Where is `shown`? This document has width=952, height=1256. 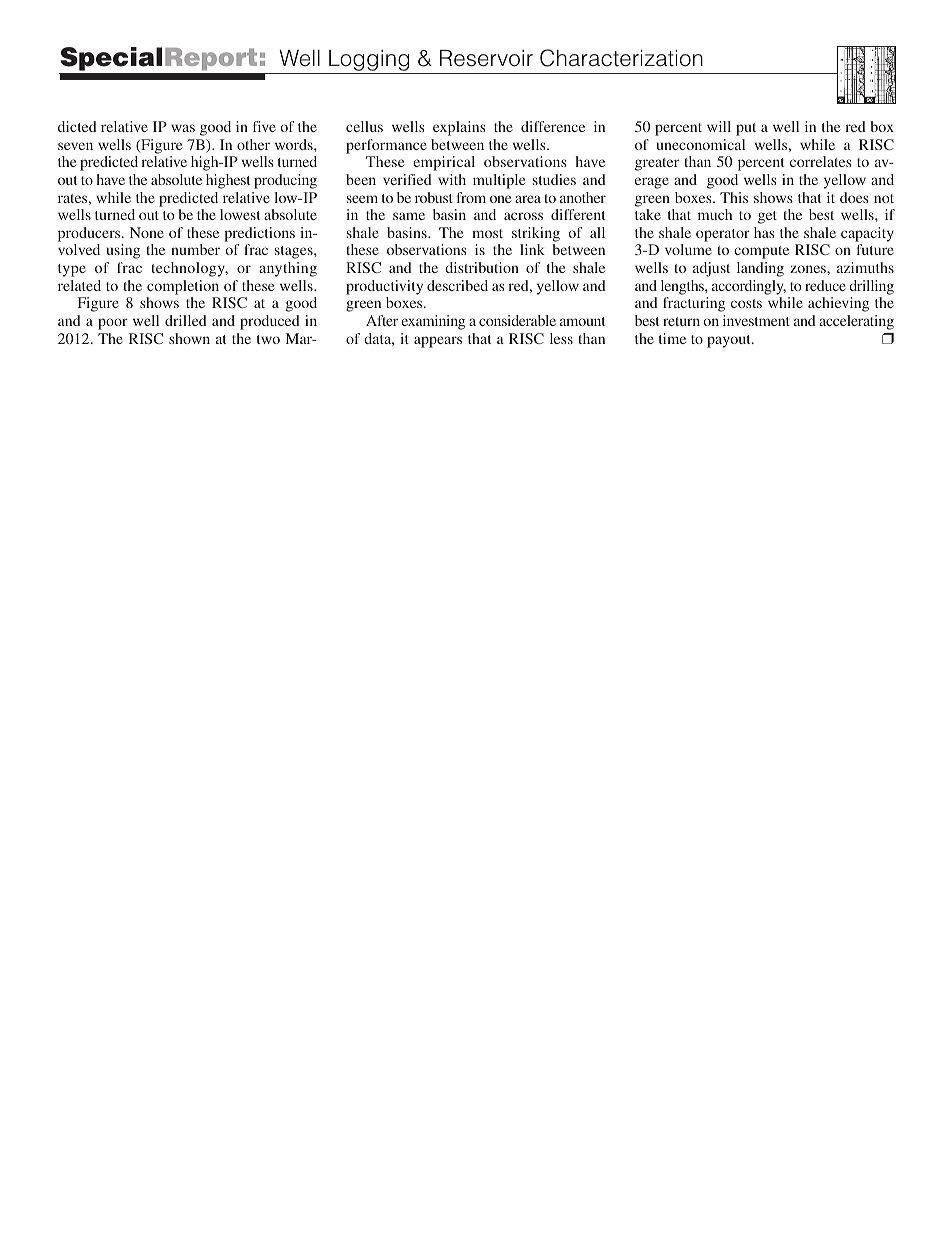
shown is located at coordinates (189, 338).
